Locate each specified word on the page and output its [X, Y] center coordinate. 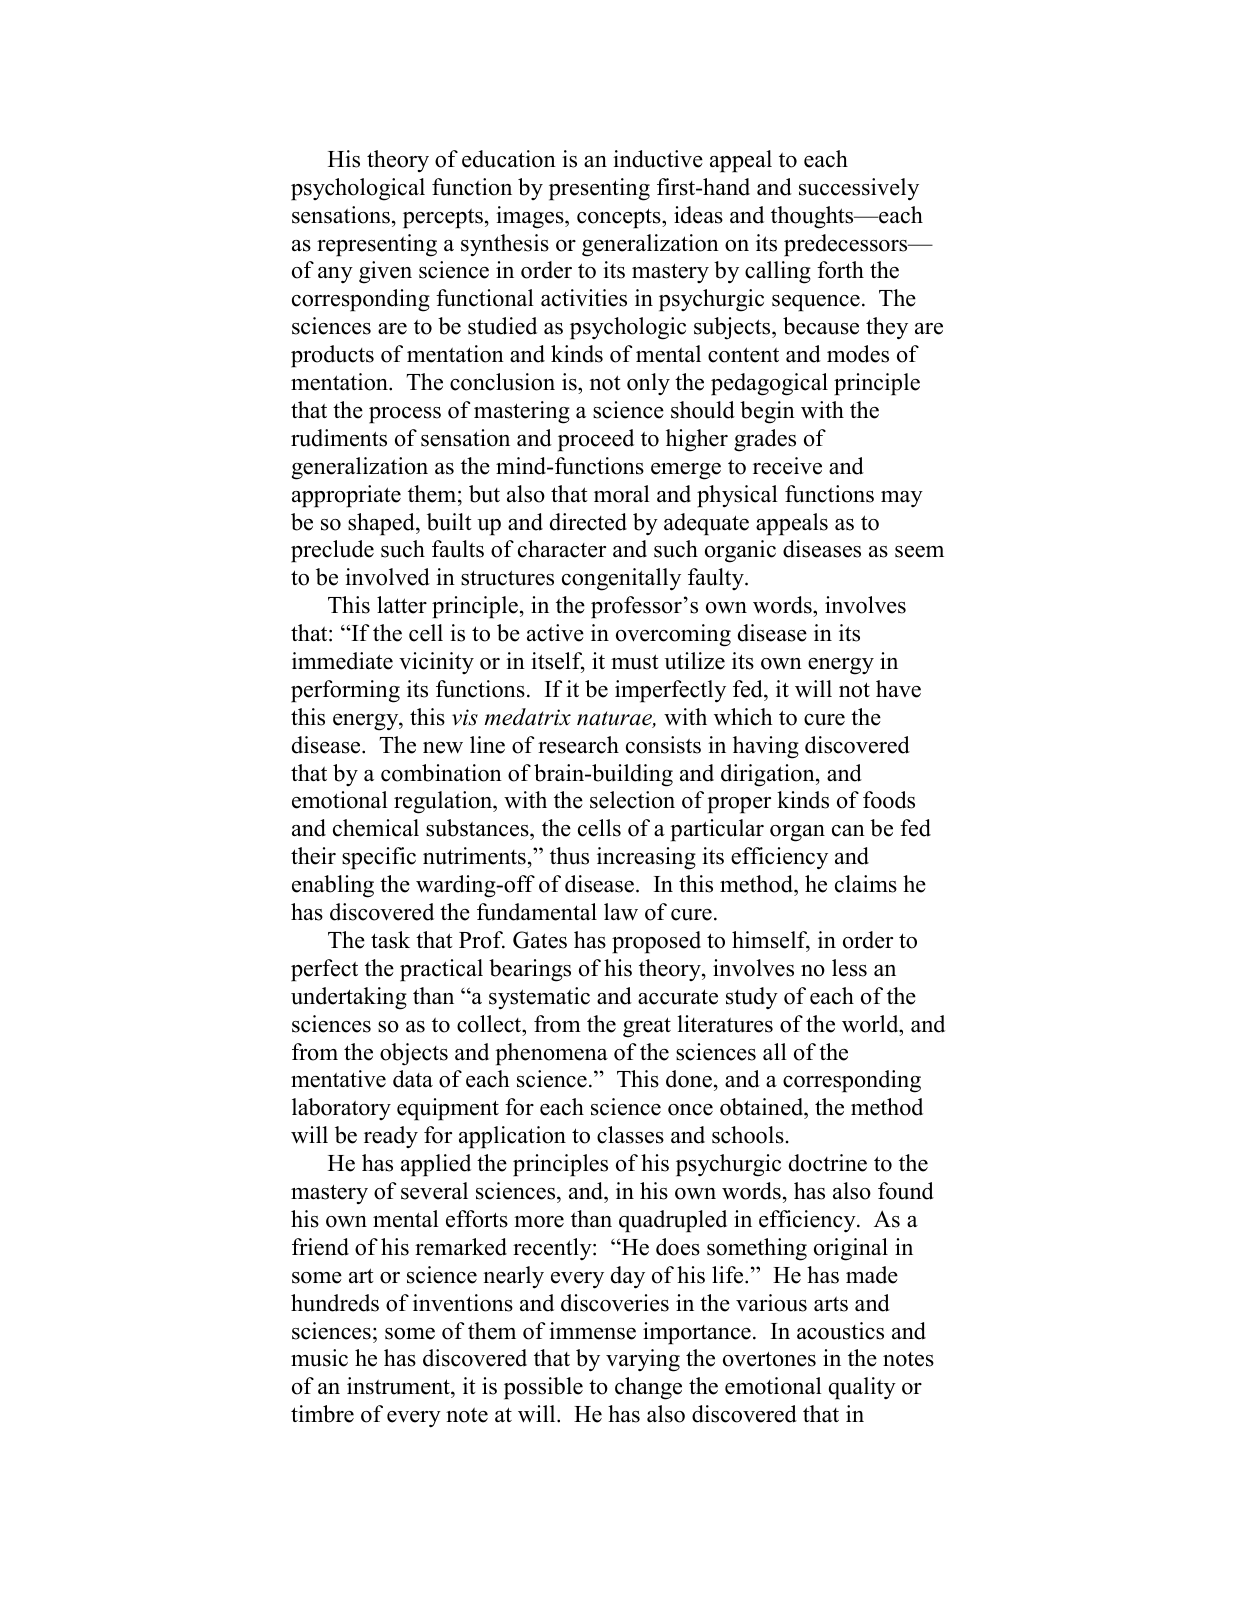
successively [859, 189]
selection [632, 800]
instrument [399, 1387]
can [848, 831]
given [385, 272]
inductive [658, 159]
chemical [376, 828]
